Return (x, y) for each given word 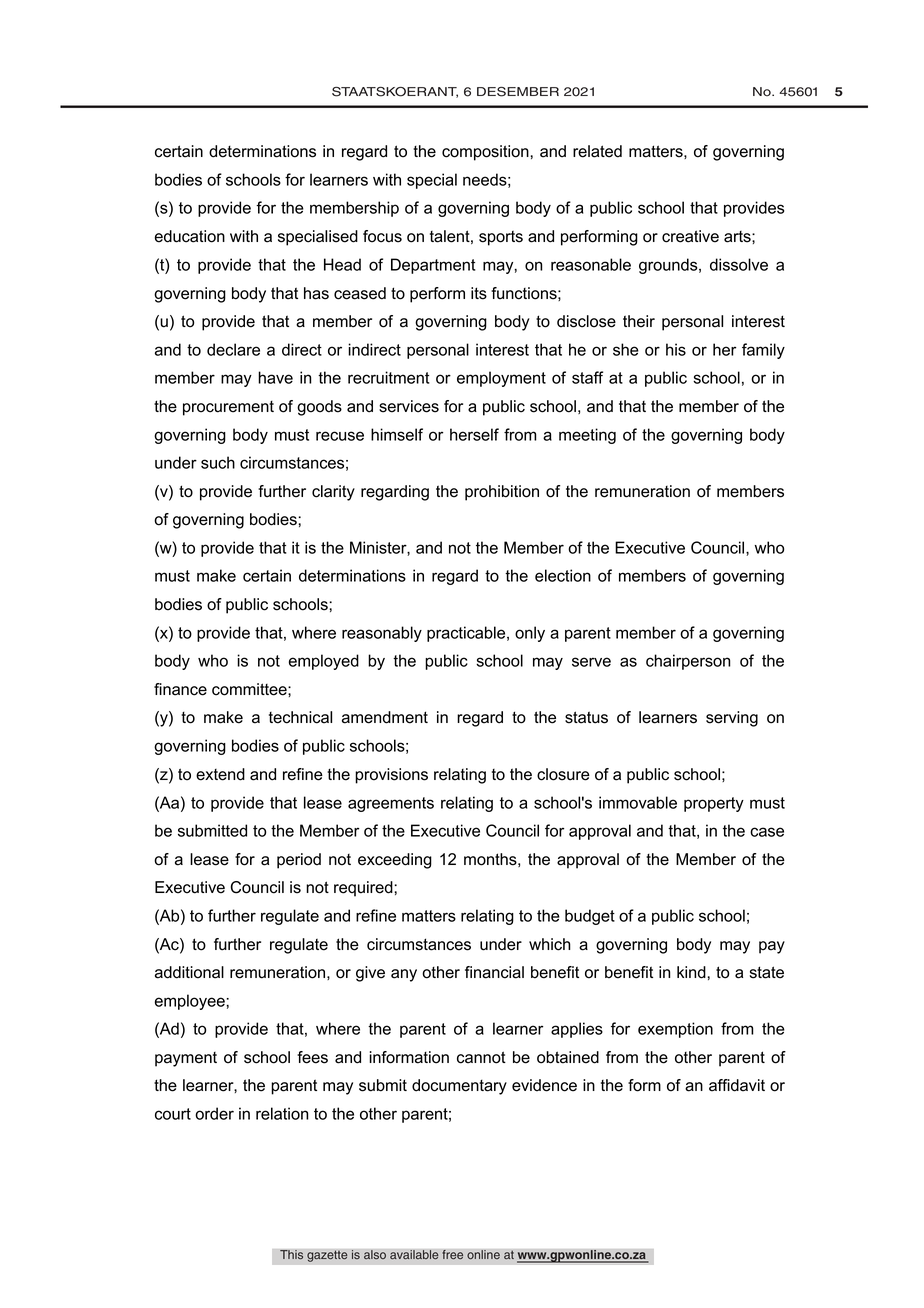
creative (690, 236)
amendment (385, 717)
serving (732, 719)
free (452, 1255)
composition (486, 153)
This (291, 1255)
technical (300, 717)
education (190, 236)
